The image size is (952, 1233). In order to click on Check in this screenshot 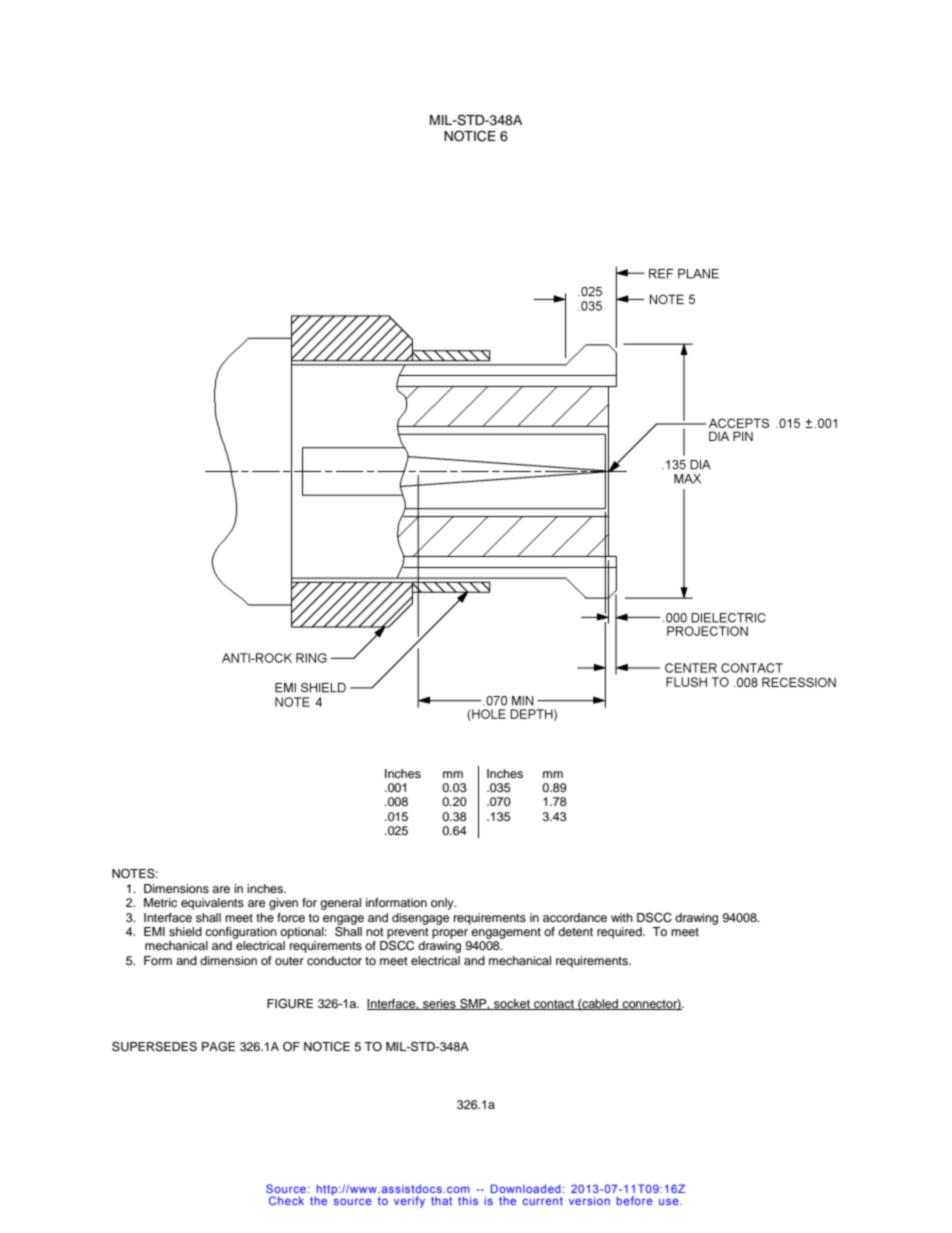, I will do `click(286, 1200)`.
